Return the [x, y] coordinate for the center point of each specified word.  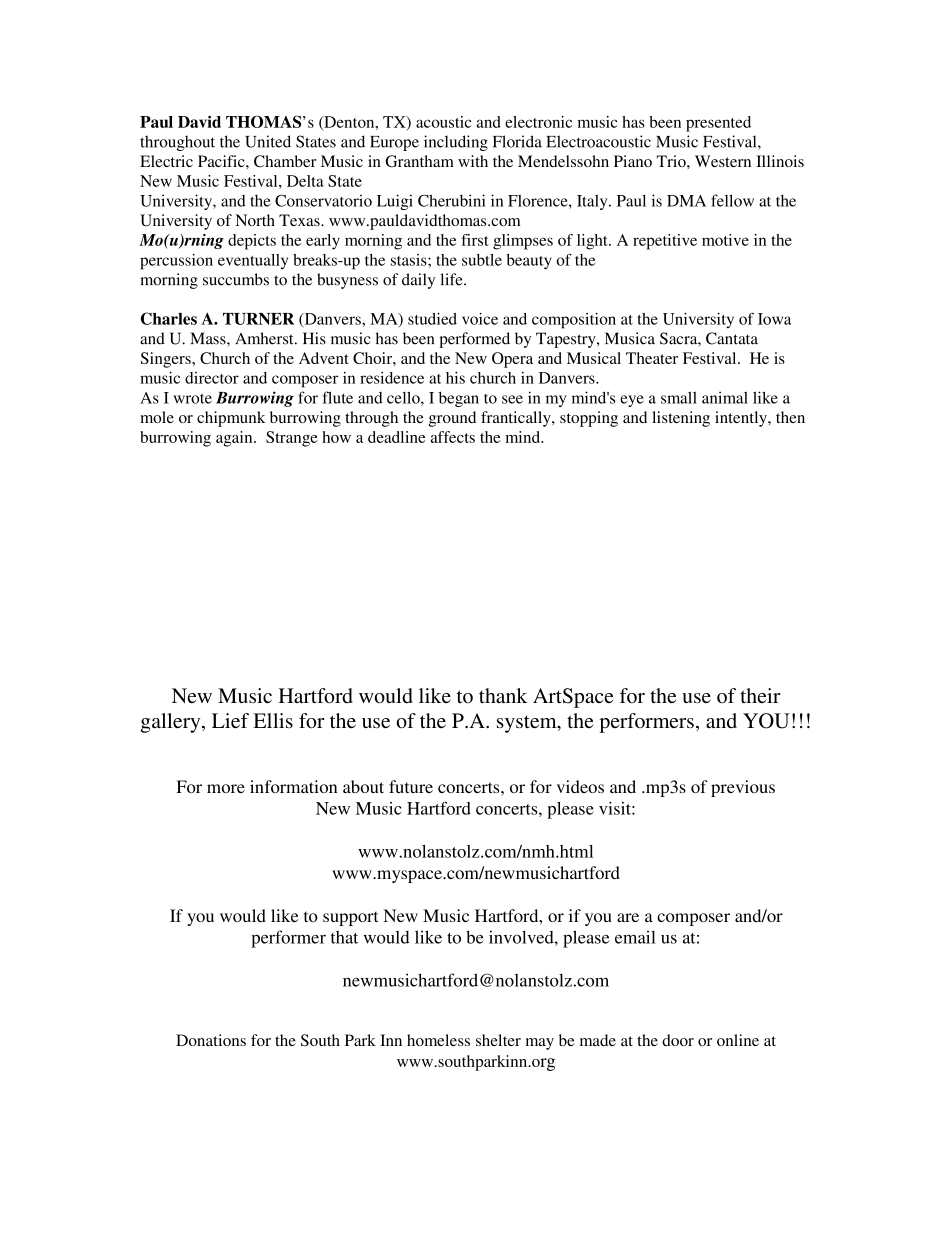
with [473, 161]
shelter [498, 1040]
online [738, 1040]
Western [723, 161]
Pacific [222, 161]
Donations [211, 1040]
